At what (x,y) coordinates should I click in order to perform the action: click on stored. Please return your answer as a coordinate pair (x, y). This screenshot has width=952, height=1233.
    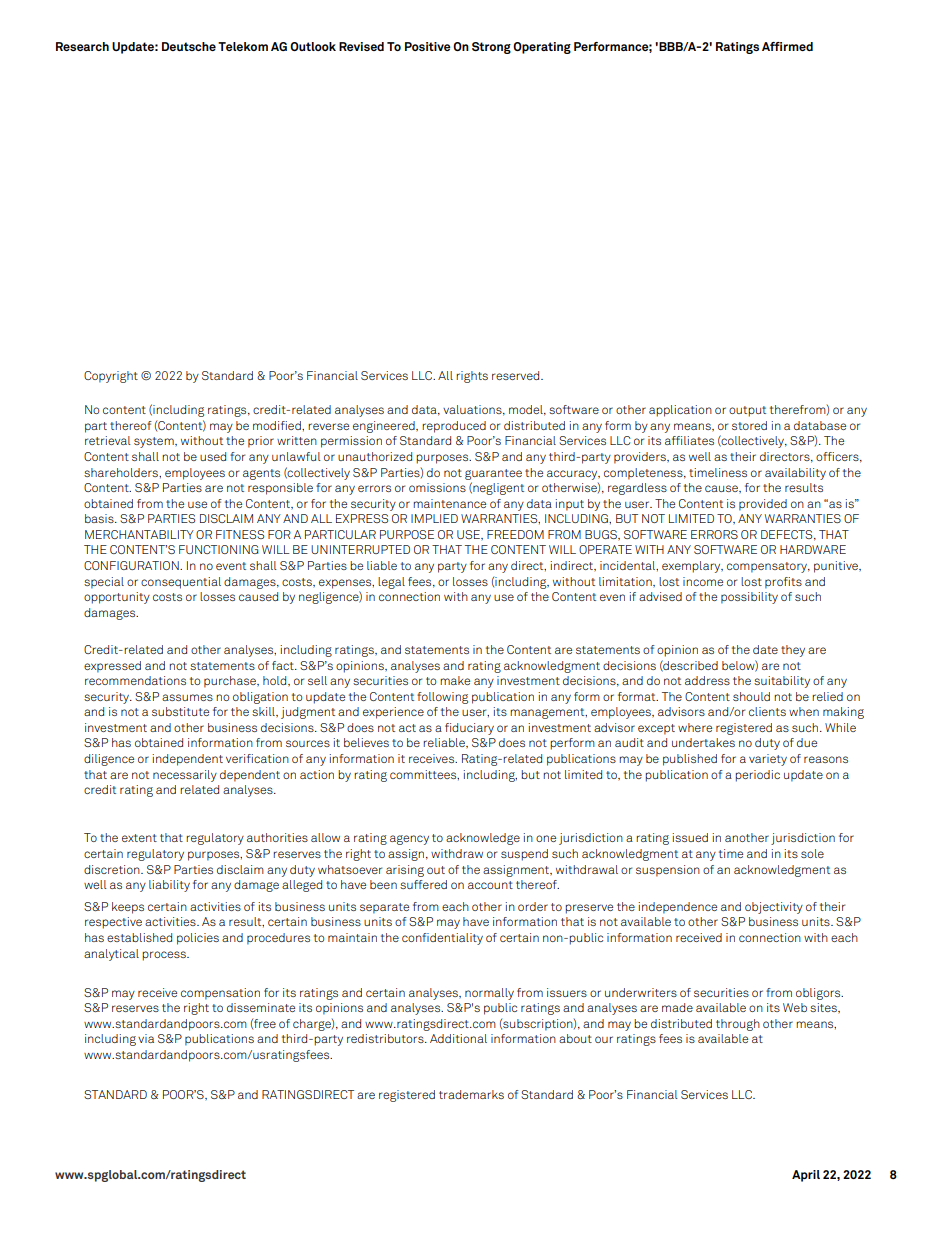
    Looking at the image, I should click on (749, 425).
